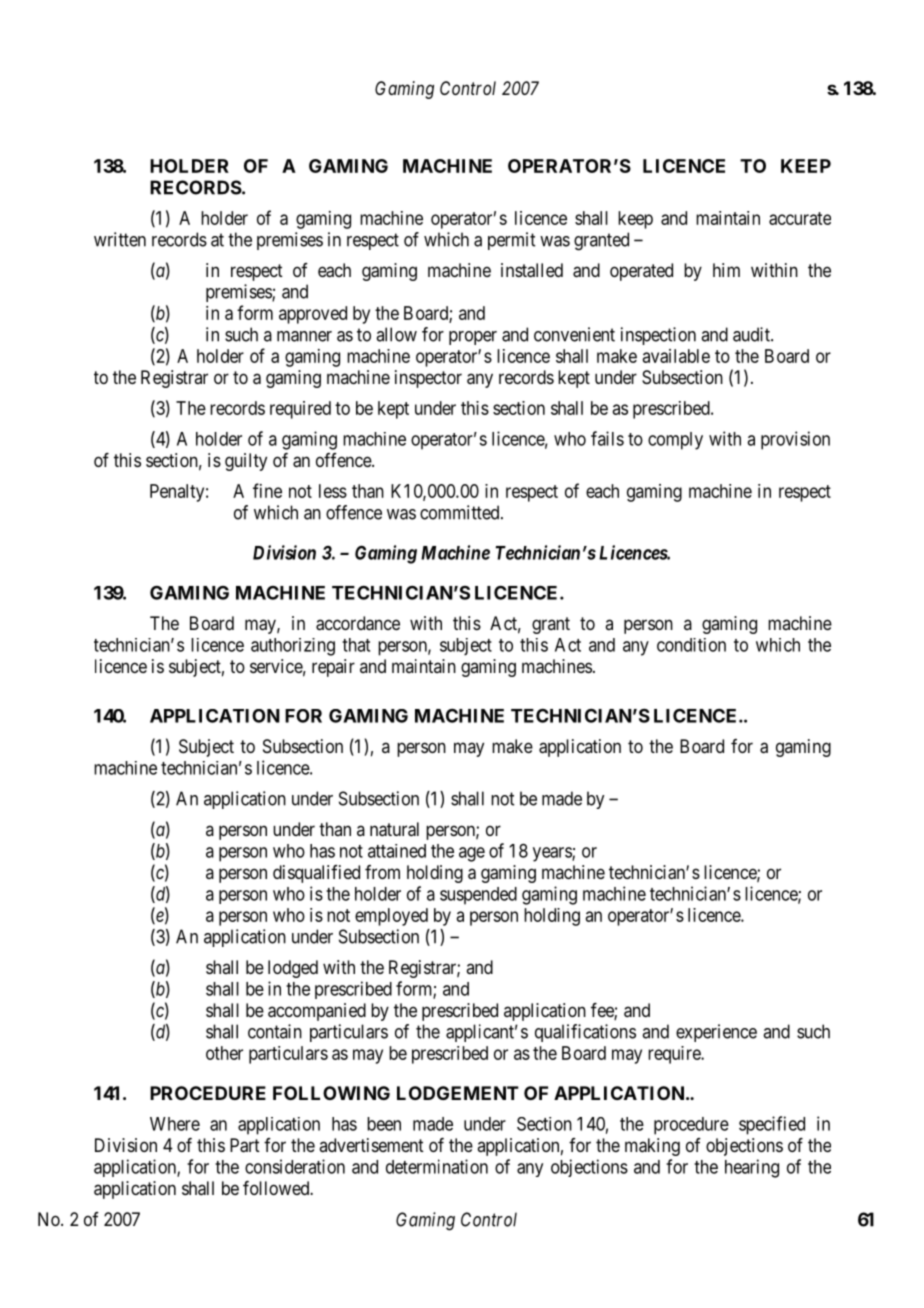 The image size is (924, 1308). I want to click on authorizing, so click(293, 647).
